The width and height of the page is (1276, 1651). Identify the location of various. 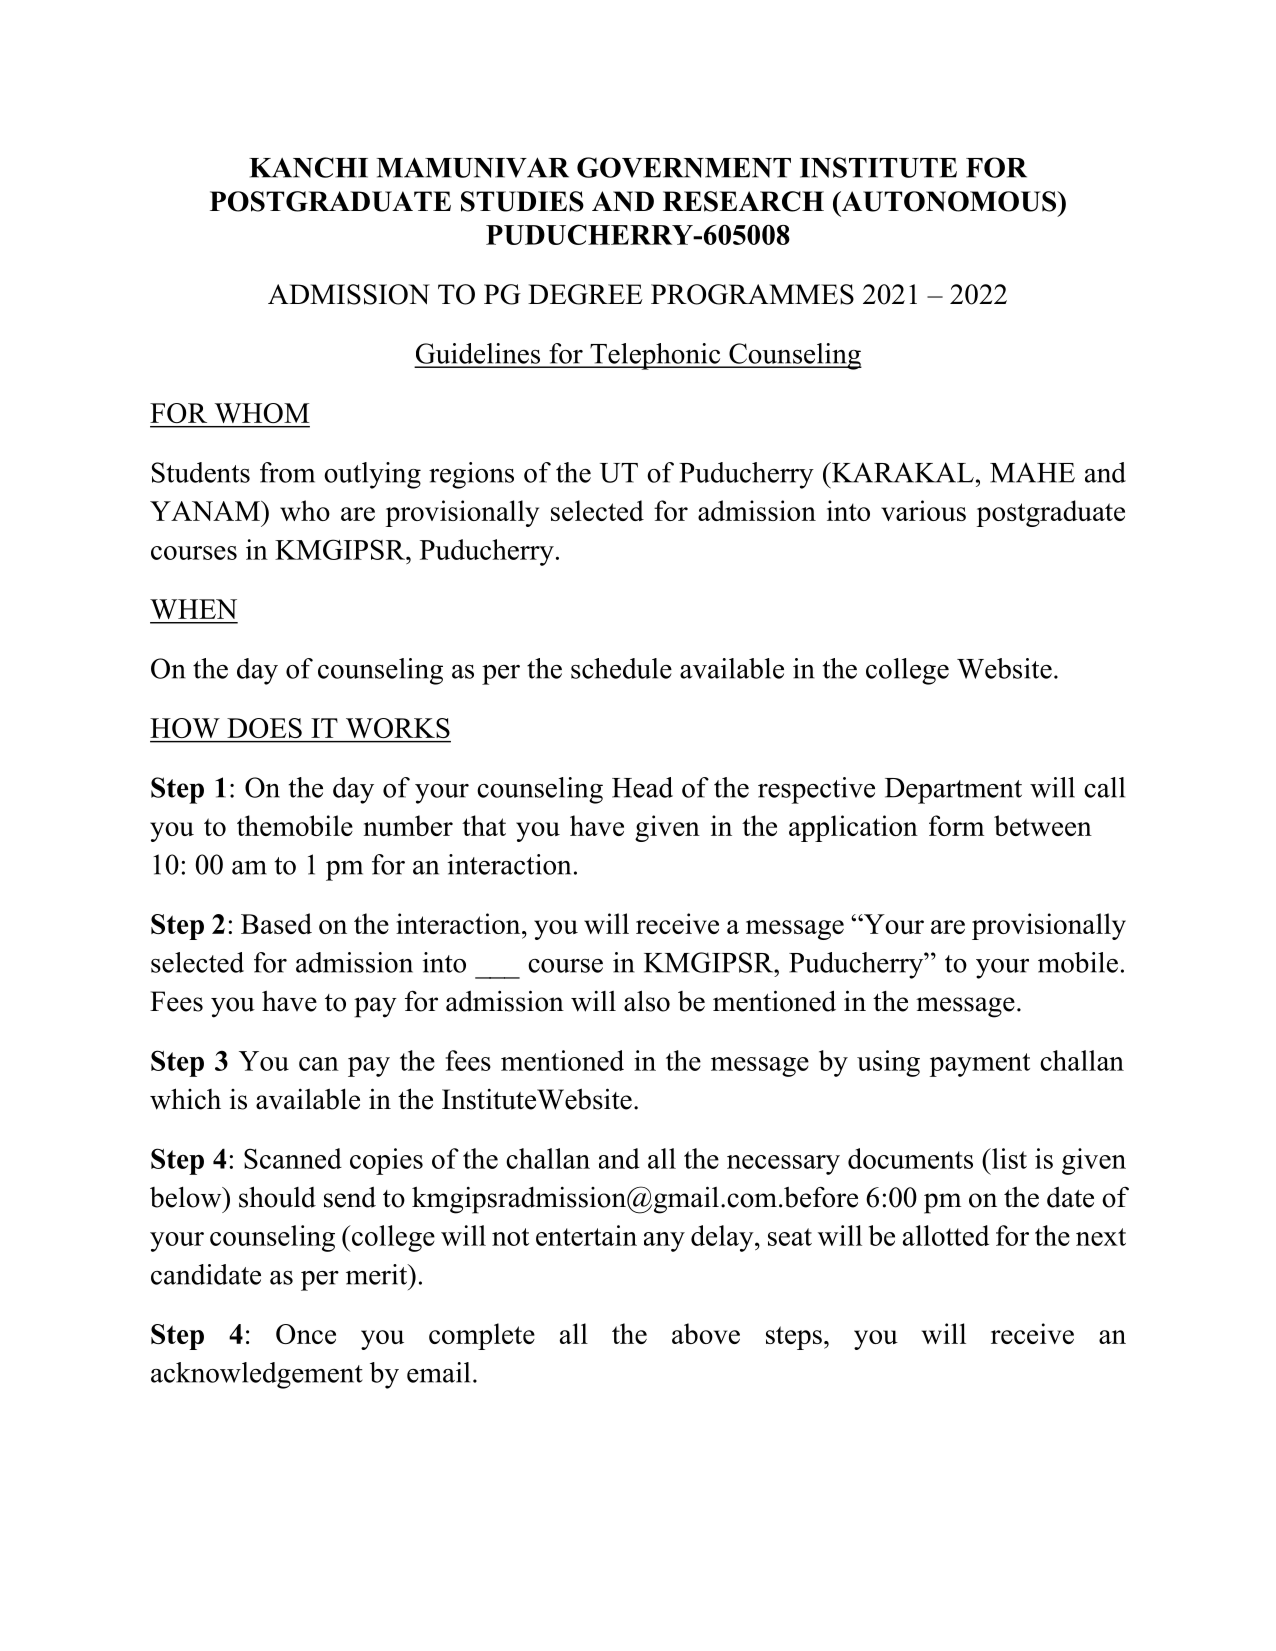
(923, 510).
